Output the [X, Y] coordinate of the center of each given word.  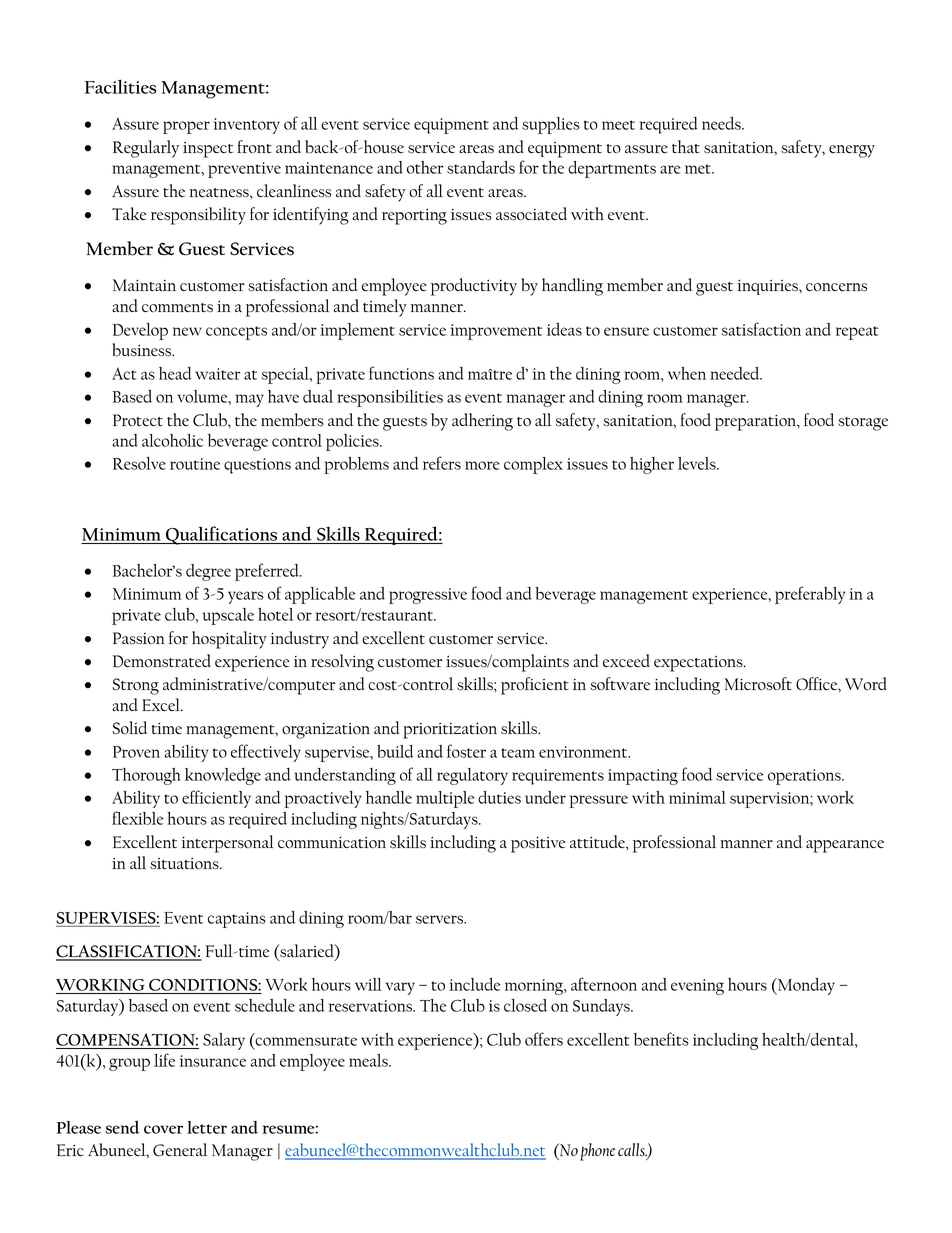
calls [632, 1149]
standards [481, 167]
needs [722, 123]
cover [163, 1129]
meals [369, 1060]
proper [186, 127]
